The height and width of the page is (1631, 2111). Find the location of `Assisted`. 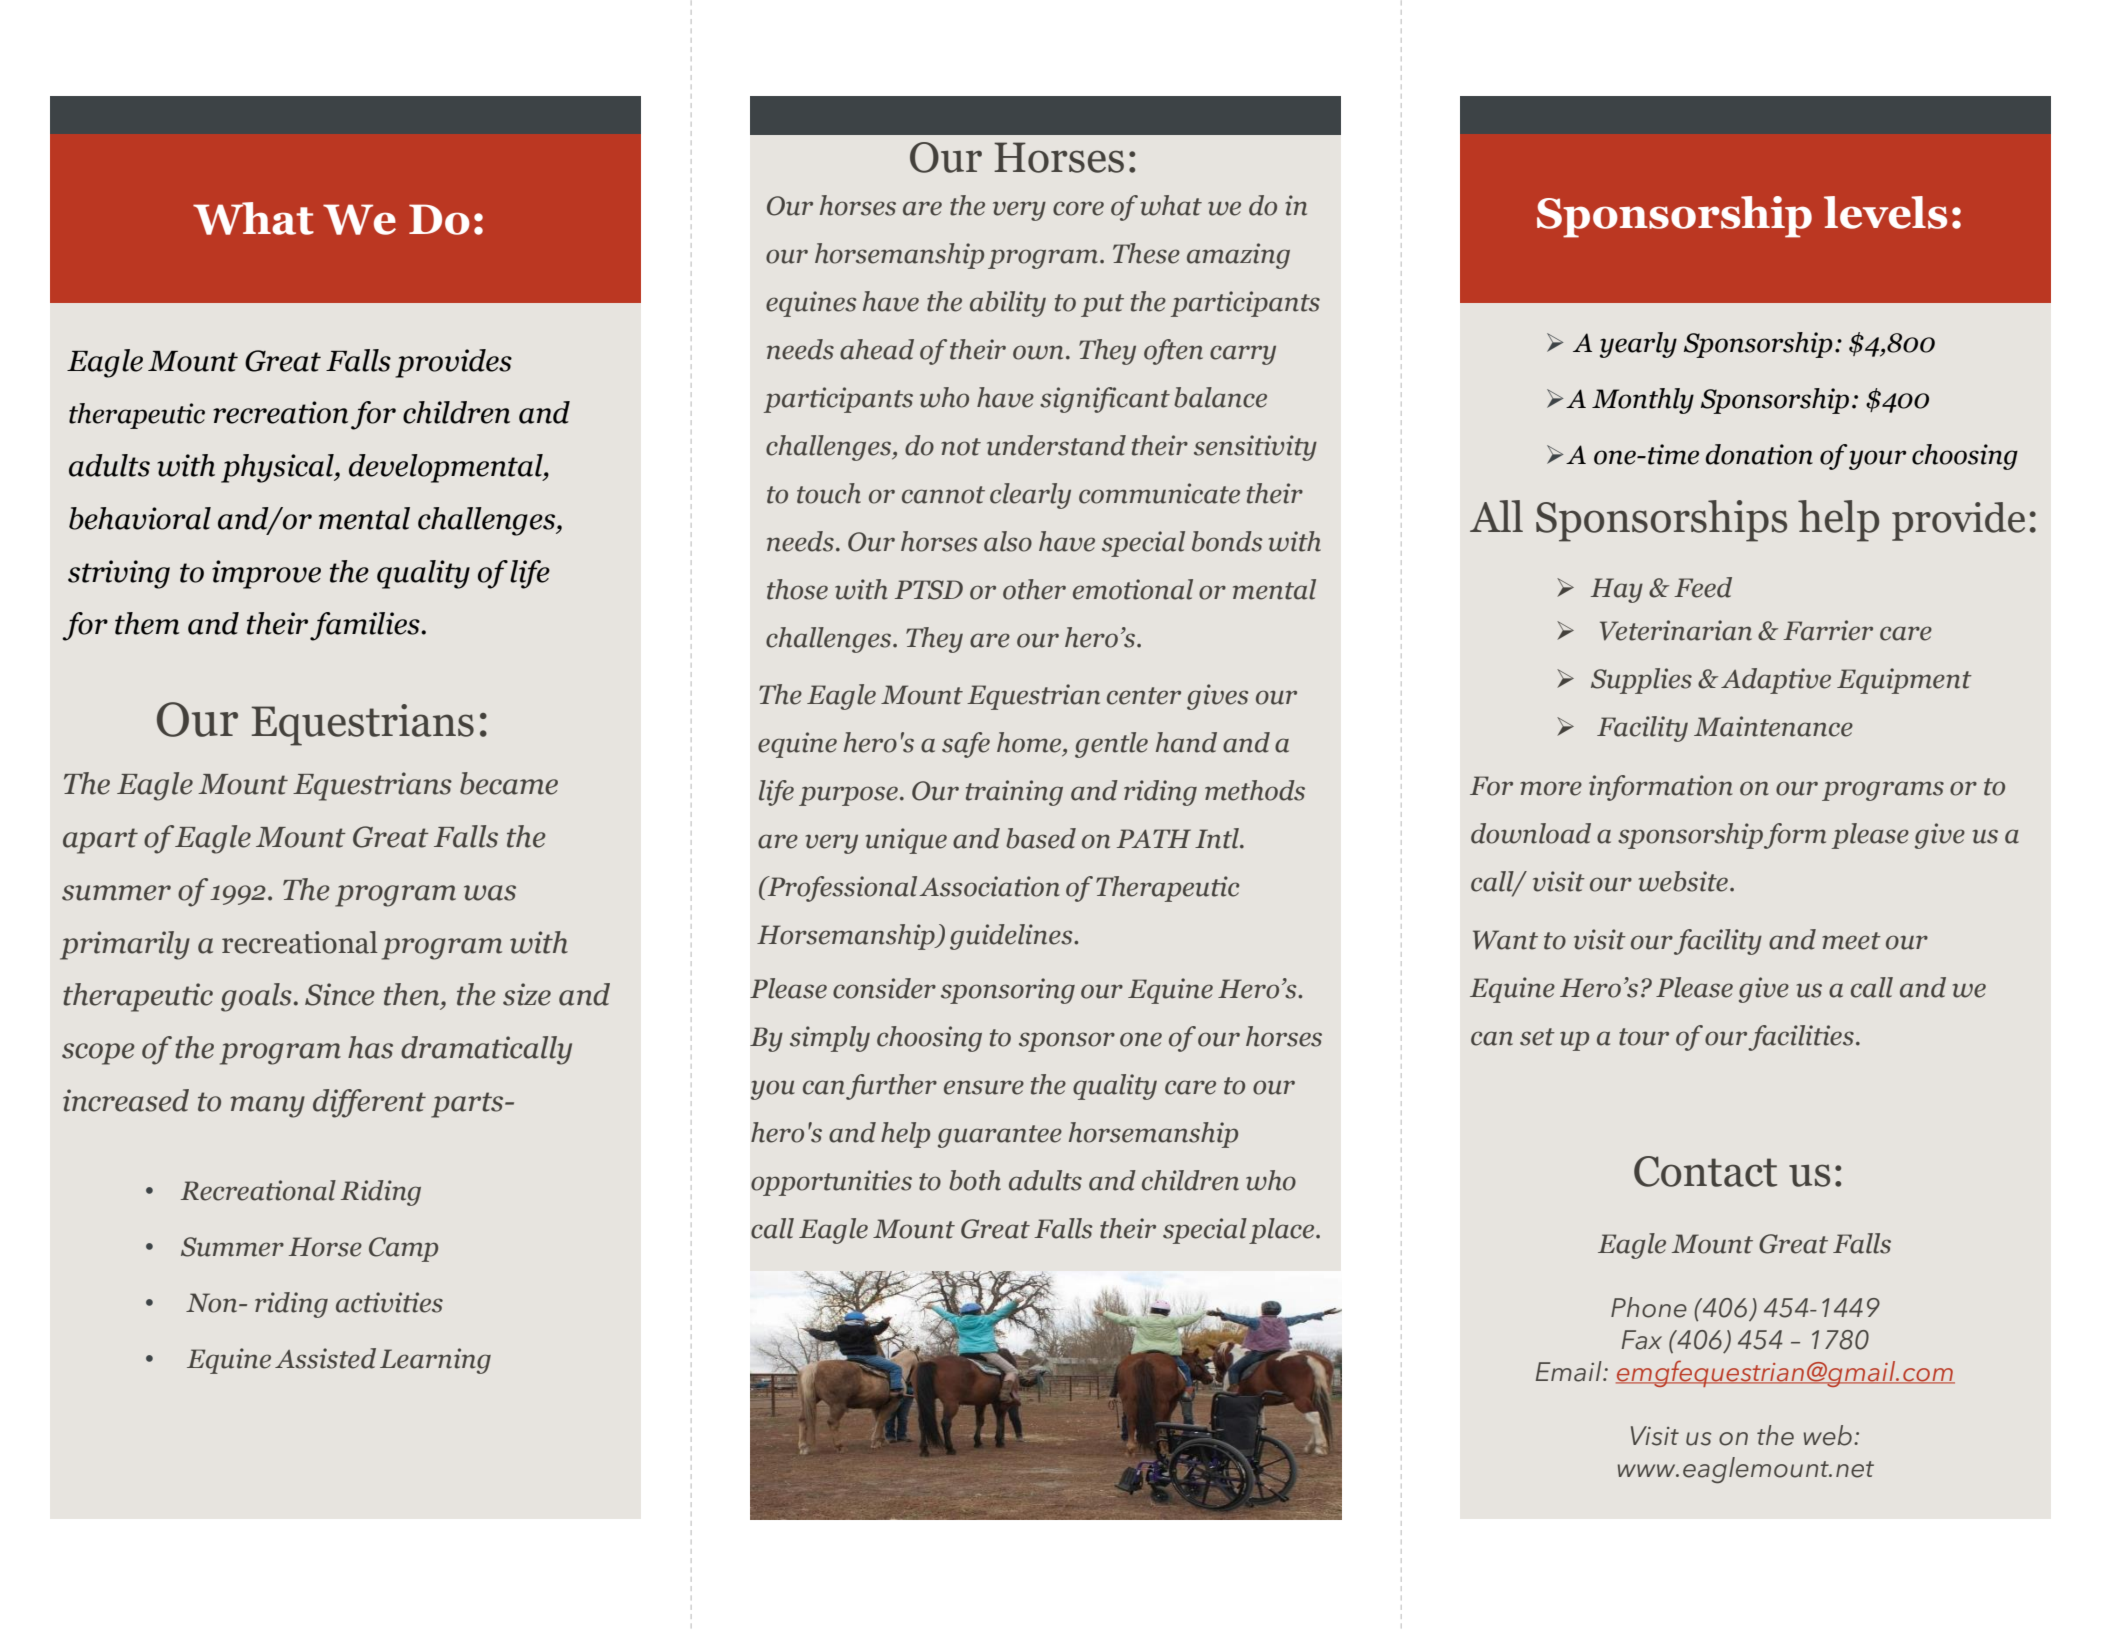

Assisted is located at coordinates (325, 1358).
